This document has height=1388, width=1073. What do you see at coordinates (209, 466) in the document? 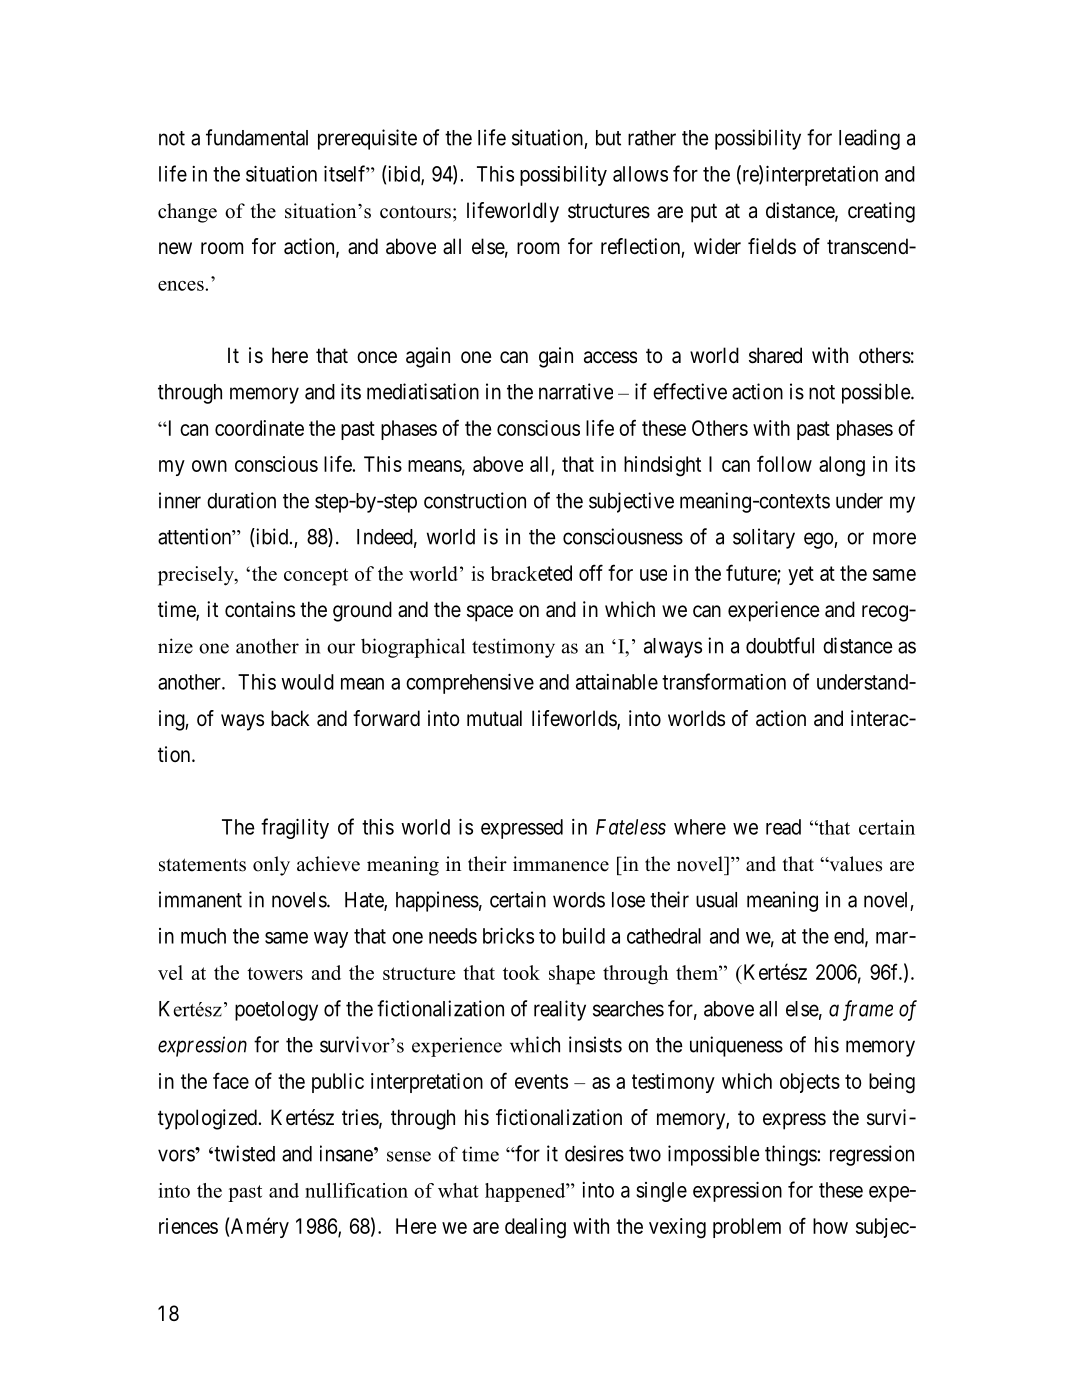
I see `own` at bounding box center [209, 466].
